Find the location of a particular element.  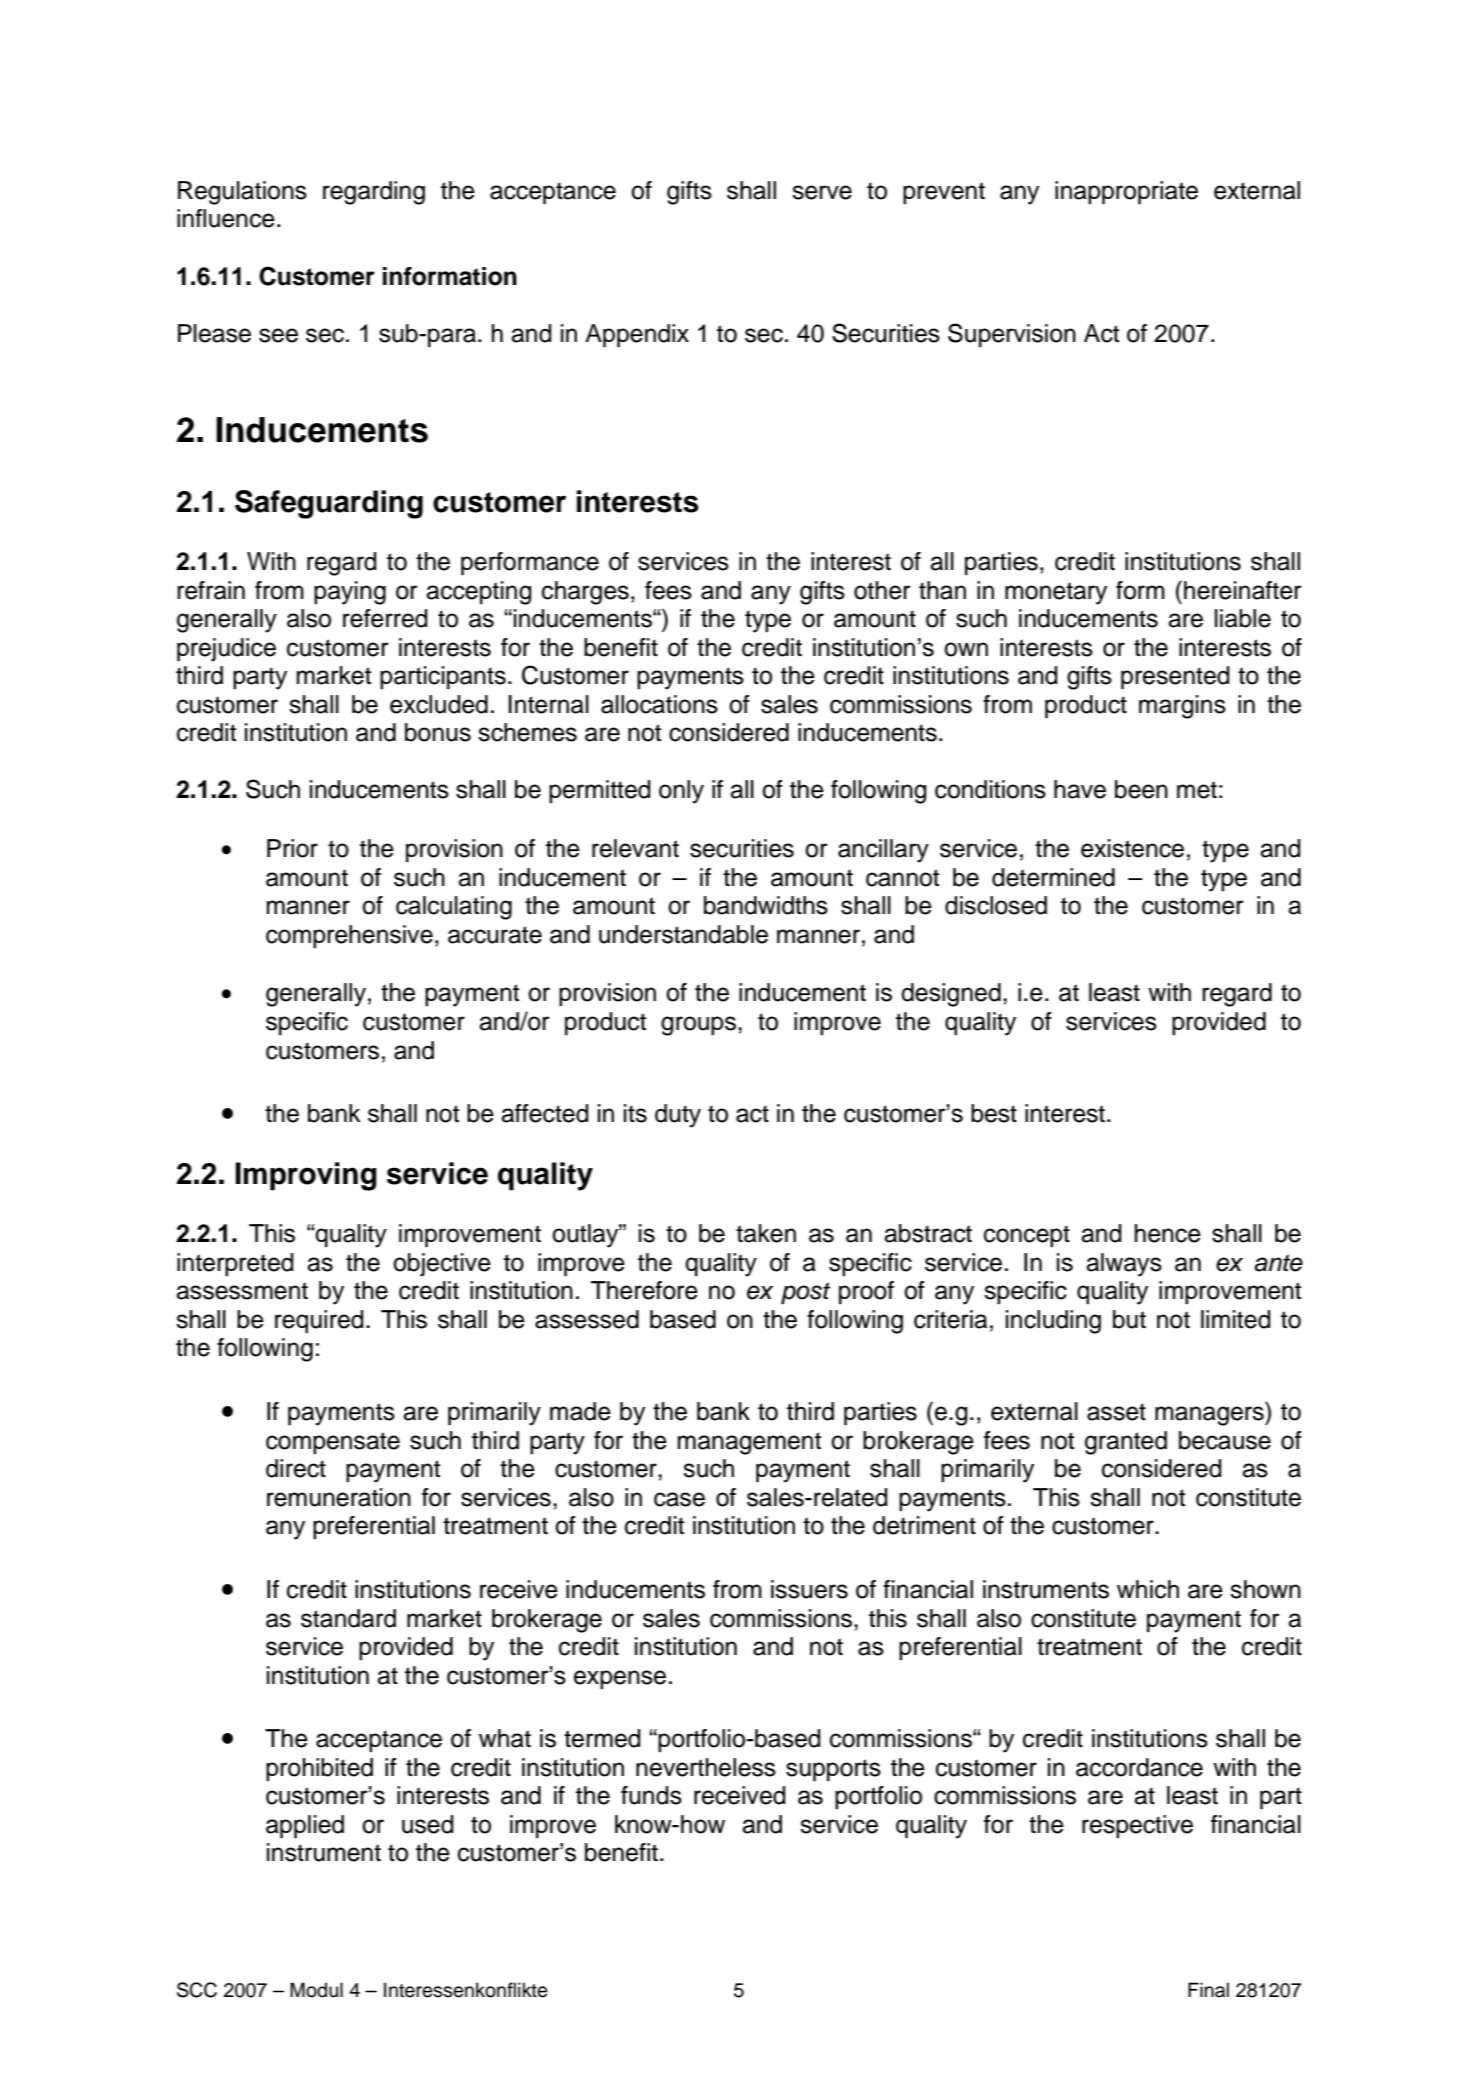

presented is located at coordinates (1175, 677).
